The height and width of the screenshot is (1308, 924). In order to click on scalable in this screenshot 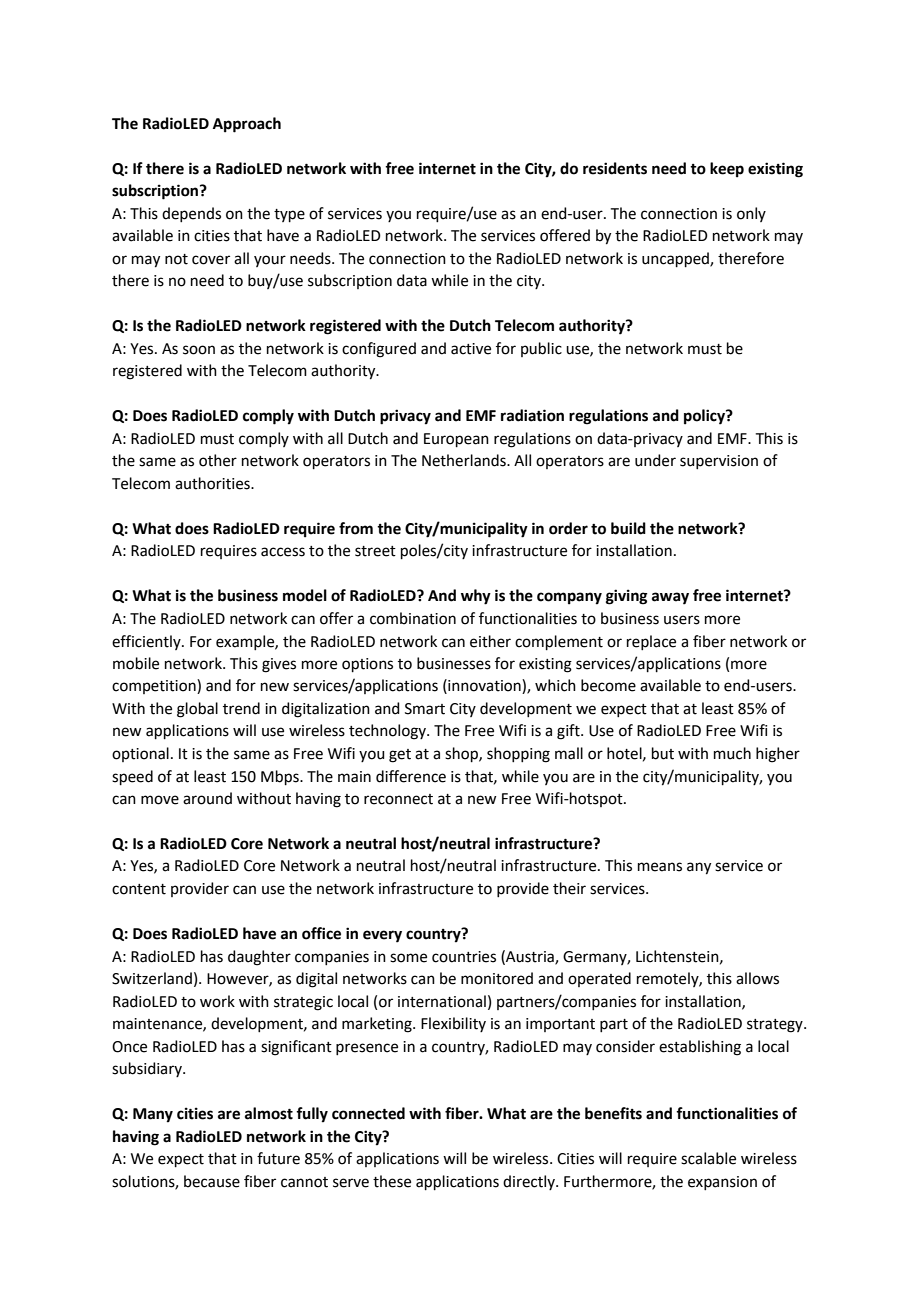, I will do `click(708, 1158)`.
